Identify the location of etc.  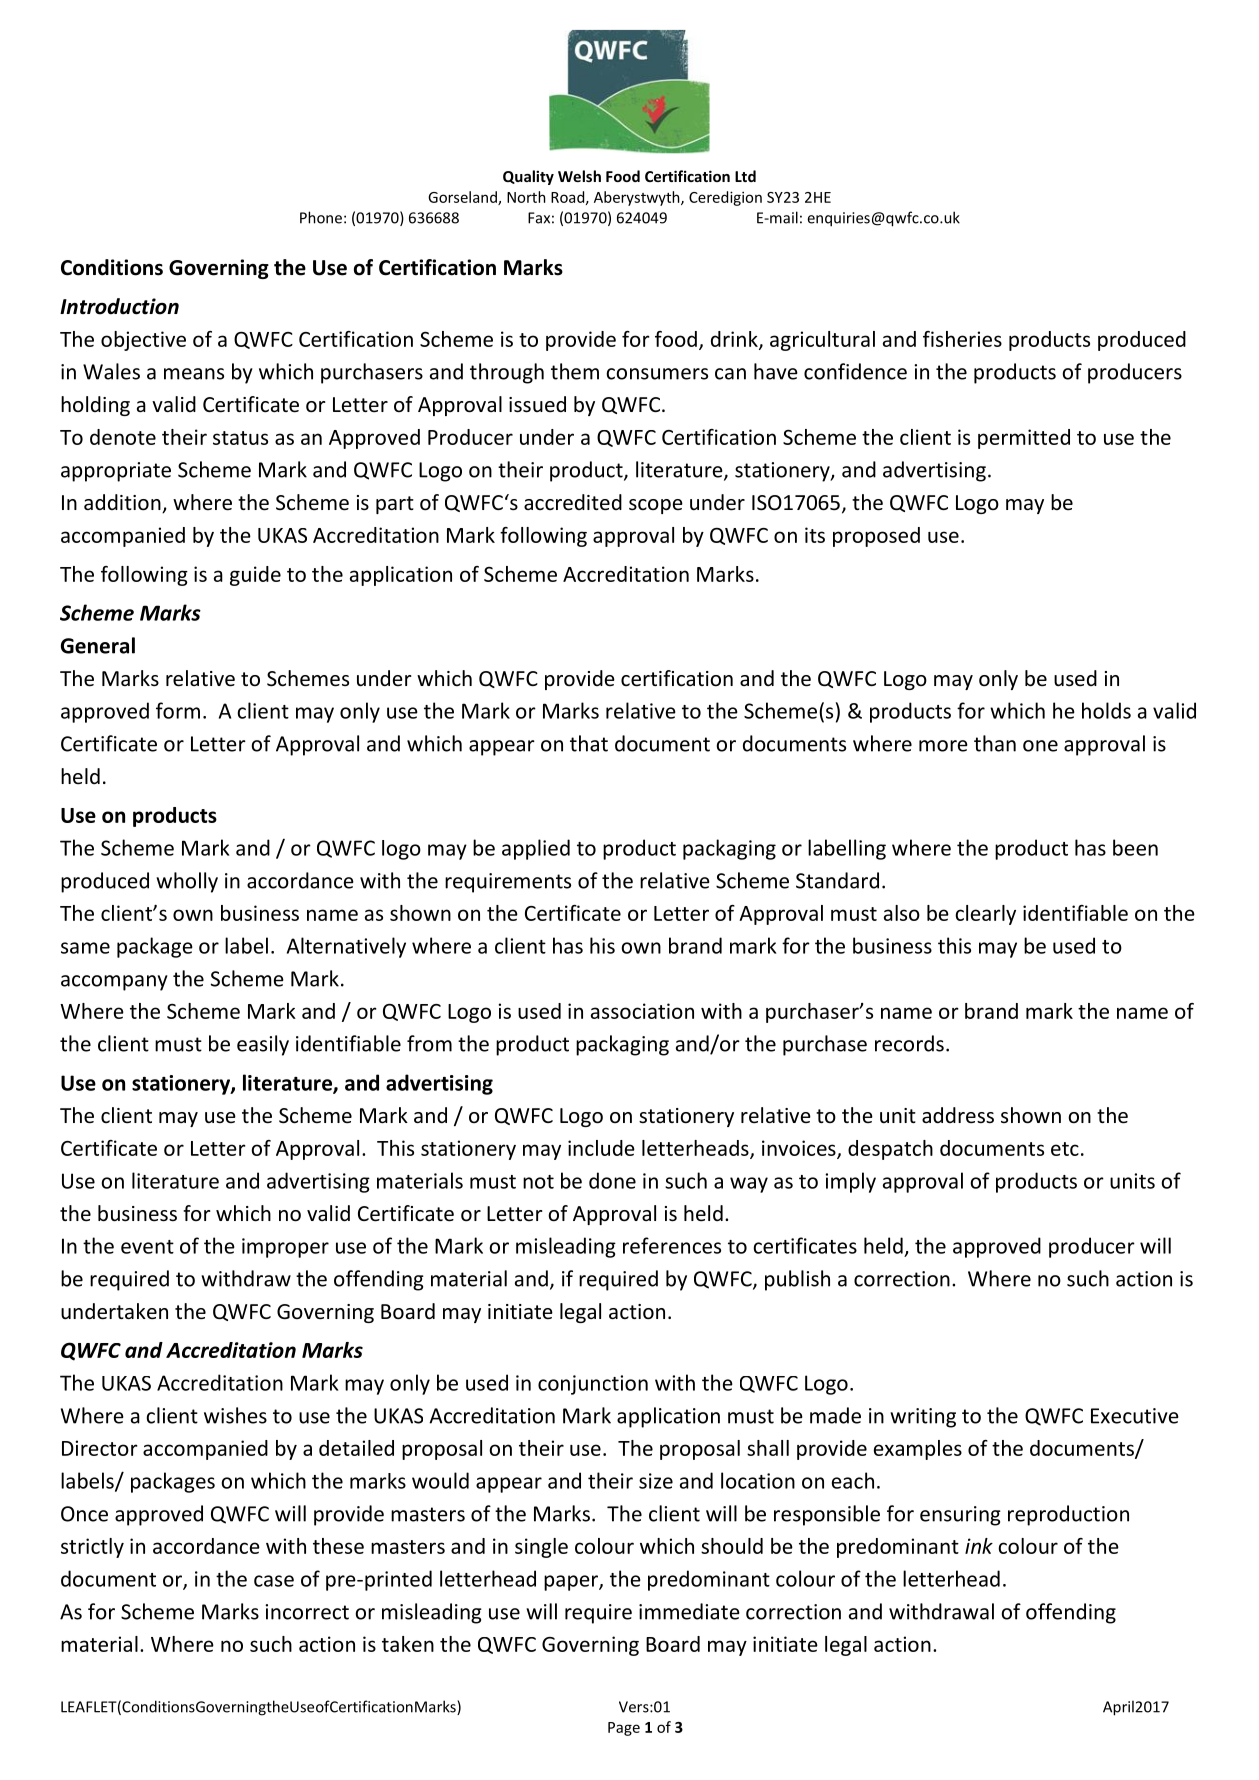
(1065, 1149).
